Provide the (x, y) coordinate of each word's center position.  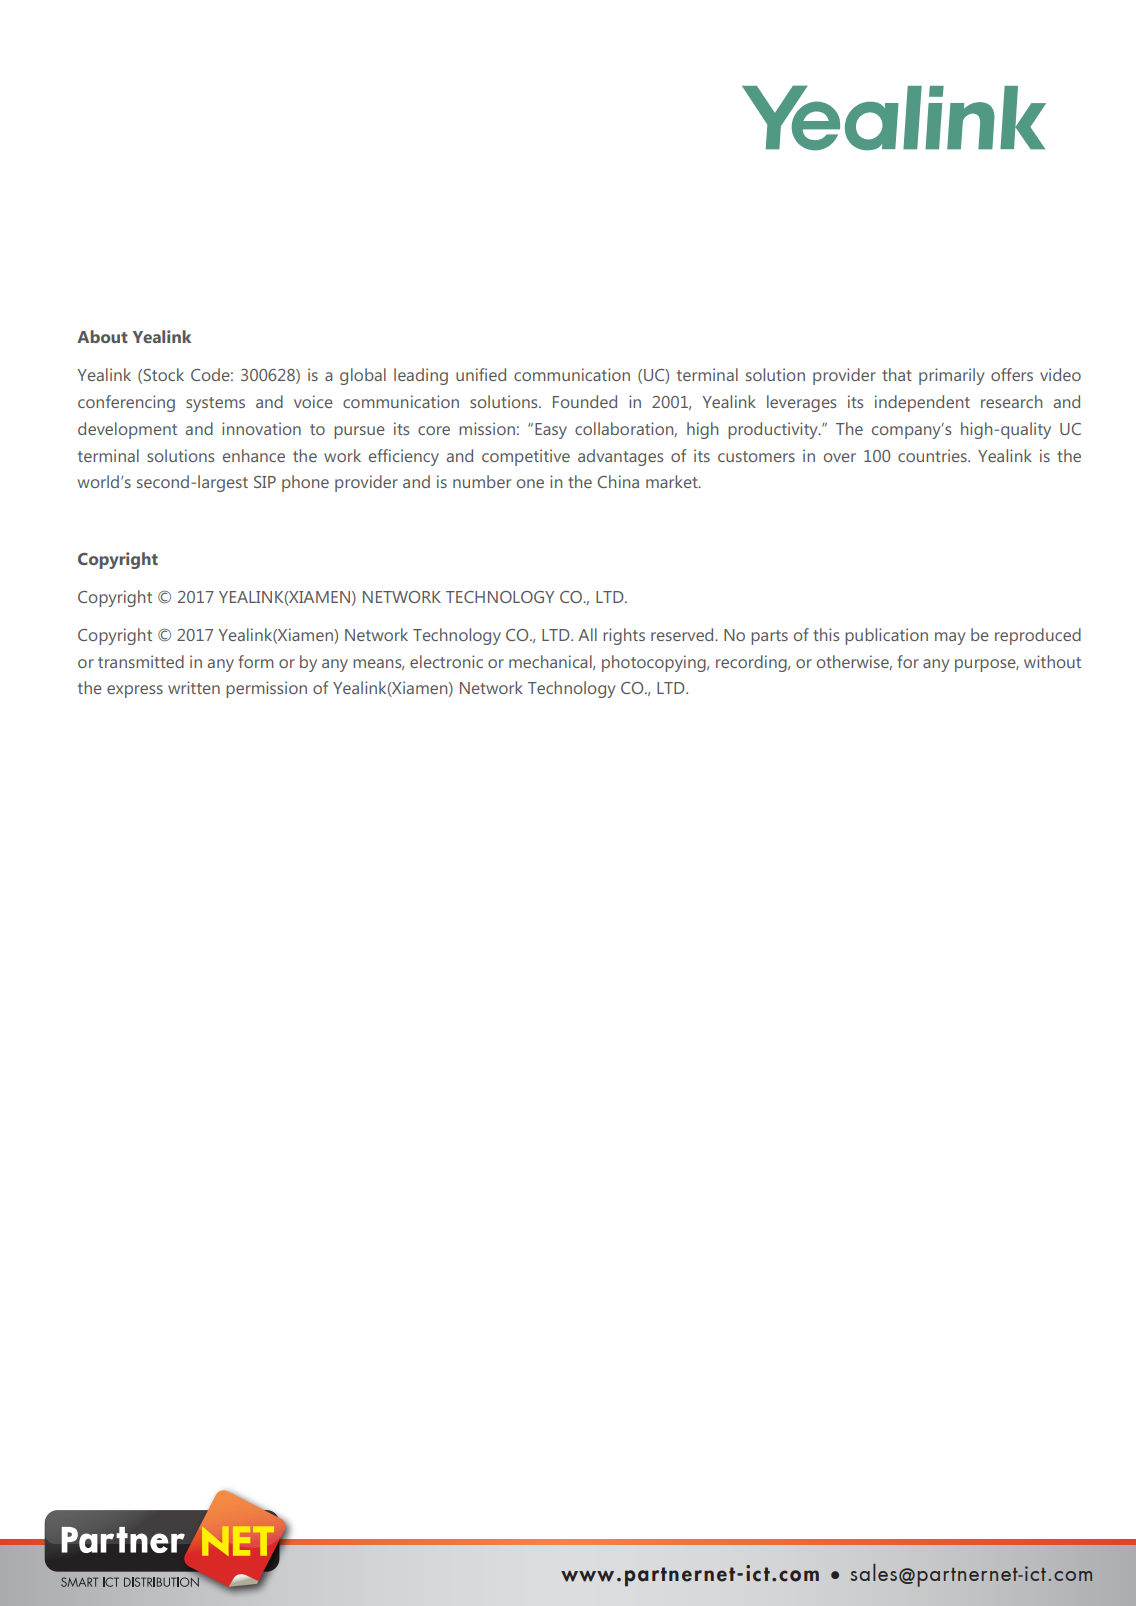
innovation (261, 428)
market (673, 481)
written (194, 687)
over (840, 457)
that (897, 374)
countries (933, 455)
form (256, 661)
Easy (551, 431)
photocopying (655, 663)
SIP (265, 482)
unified (481, 374)
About (102, 336)
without (1052, 661)
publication (886, 636)
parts (769, 637)
